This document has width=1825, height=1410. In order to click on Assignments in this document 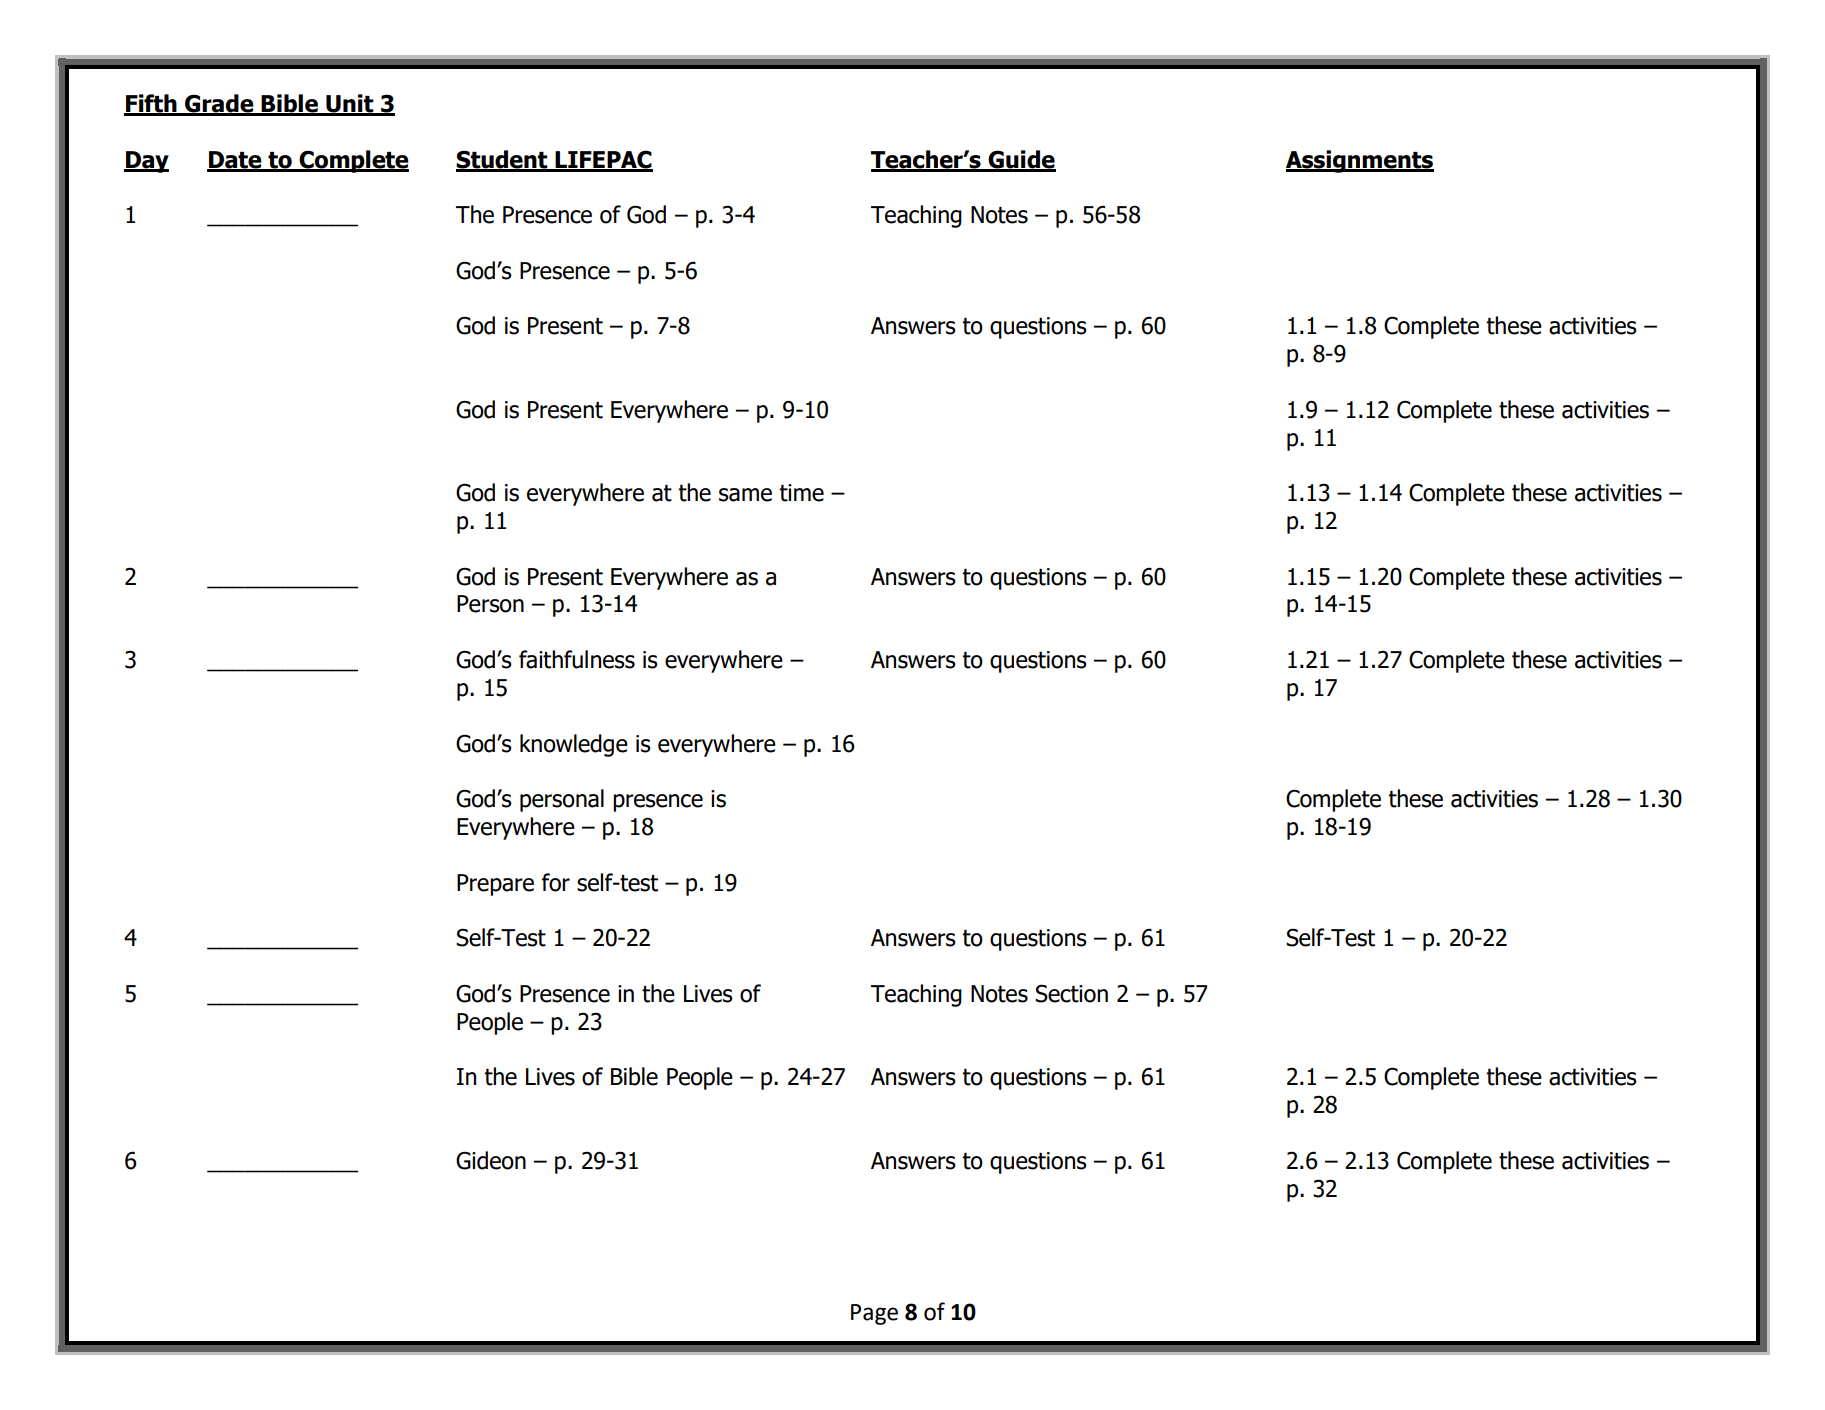, I will do `click(1360, 161)`.
